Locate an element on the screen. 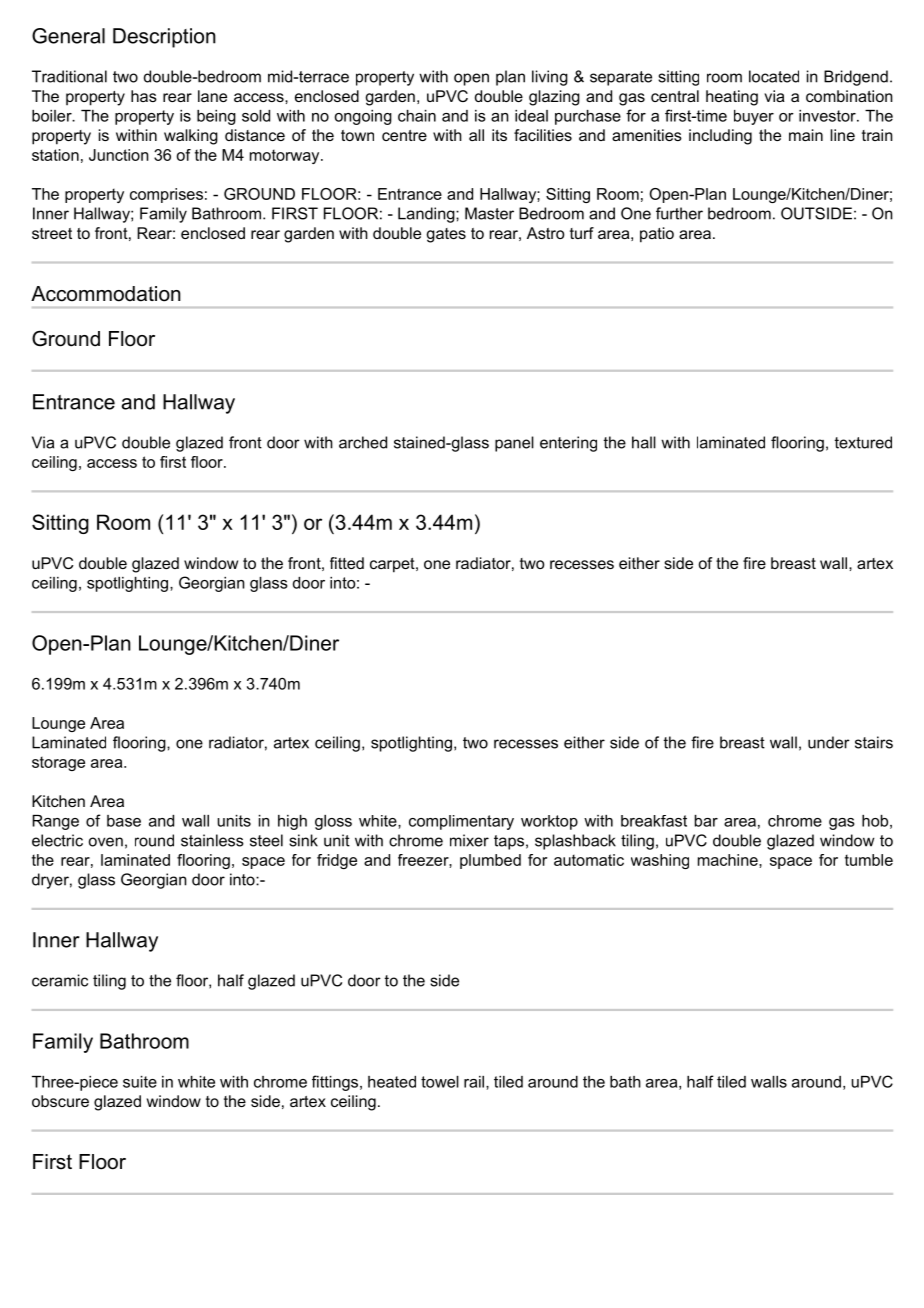  Description is located at coordinates (164, 38).
